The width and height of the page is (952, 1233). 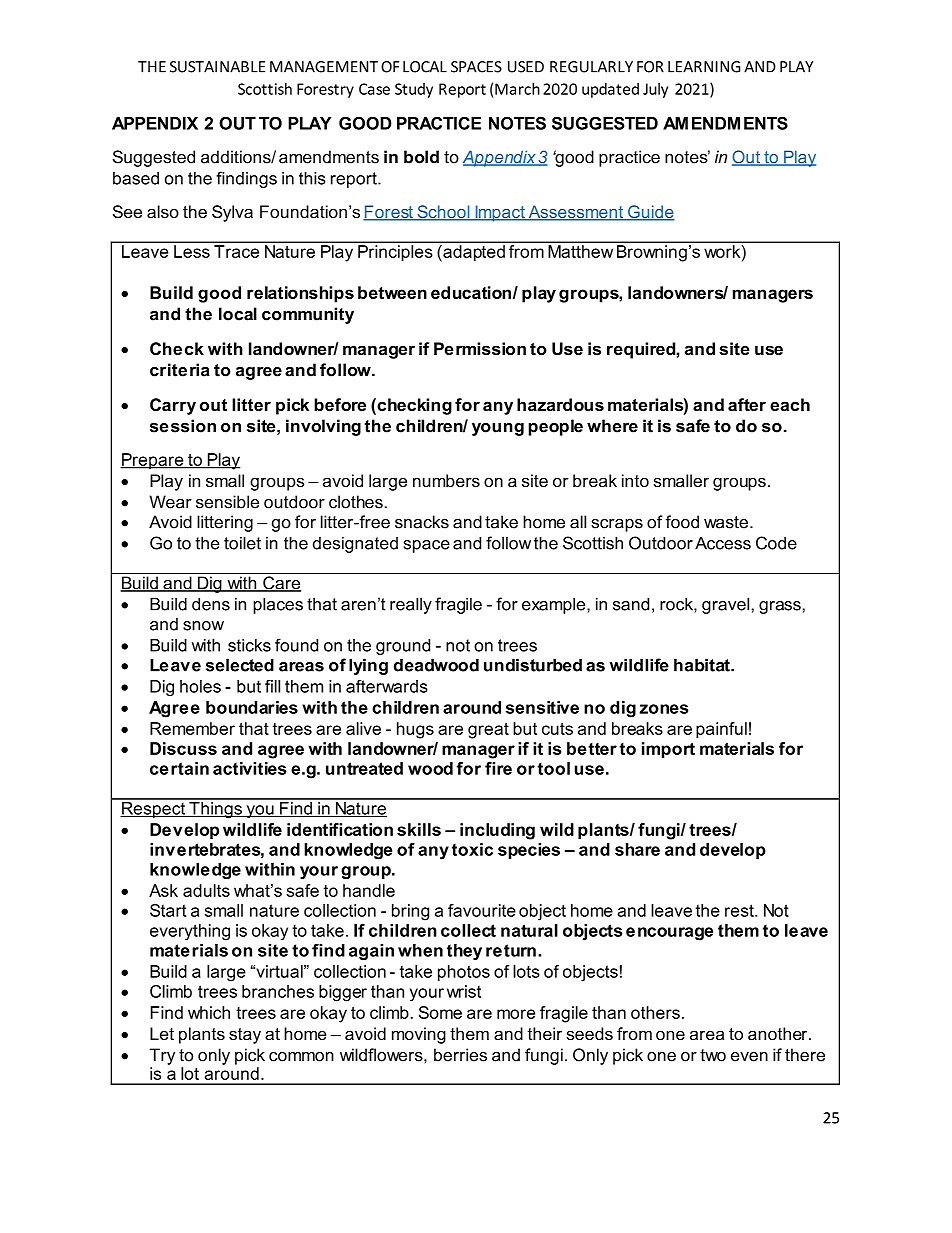 What do you see at coordinates (209, 1012) in the page?
I see `which` at bounding box center [209, 1012].
